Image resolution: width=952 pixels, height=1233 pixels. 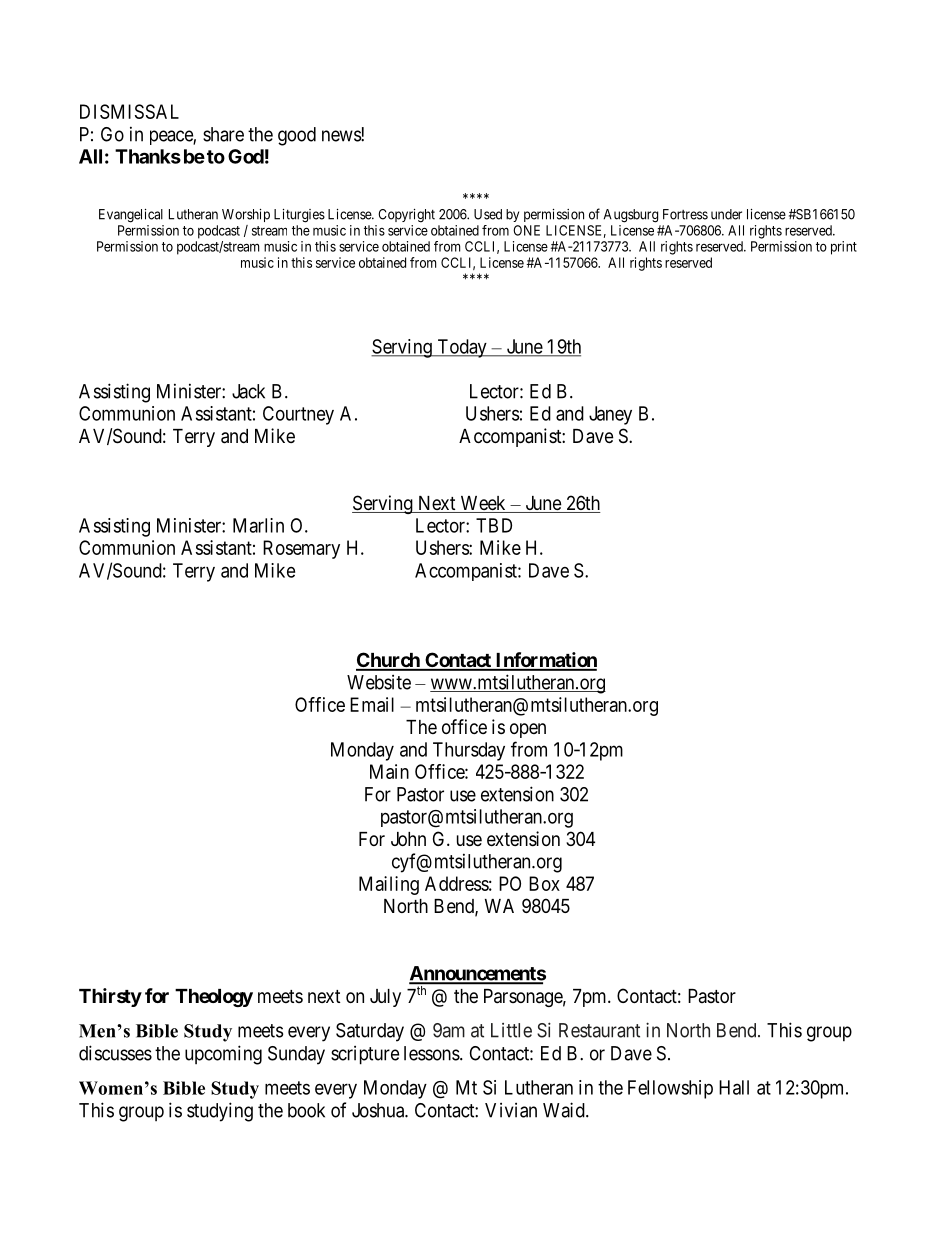 I want to click on Rosemary, so click(x=301, y=549).
